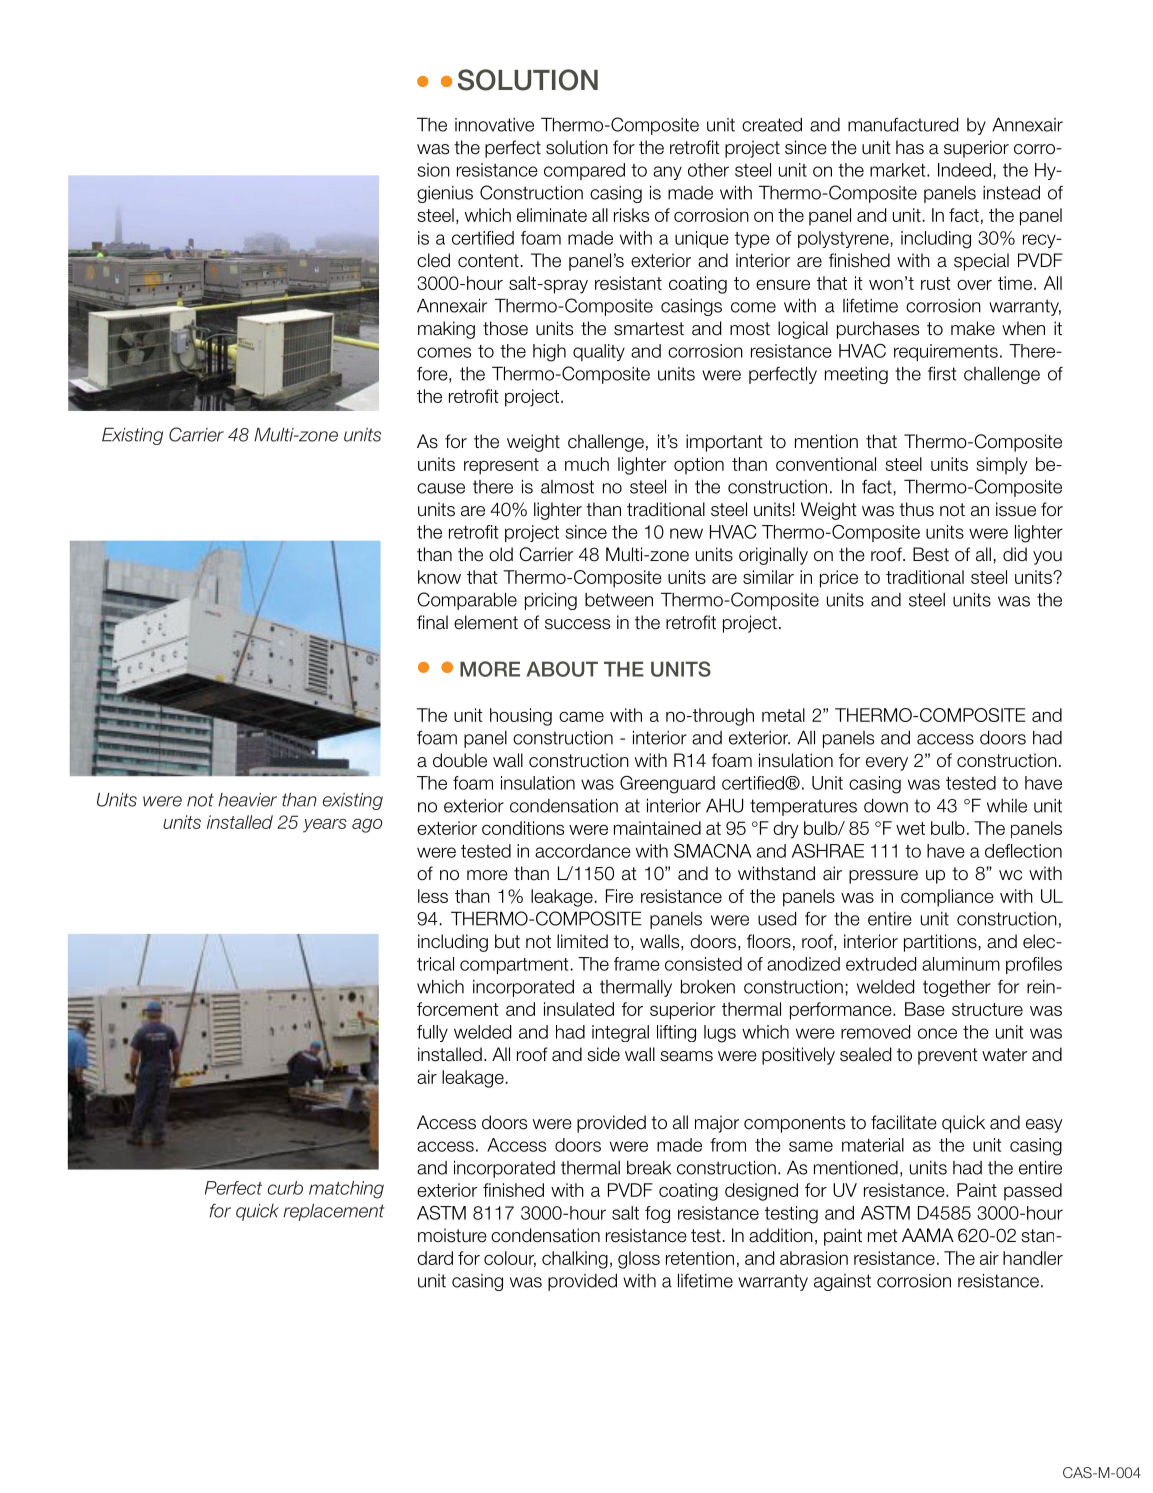 The image size is (1153, 1493). What do you see at coordinates (964, 170) in the page?
I see `Indeed` at bounding box center [964, 170].
